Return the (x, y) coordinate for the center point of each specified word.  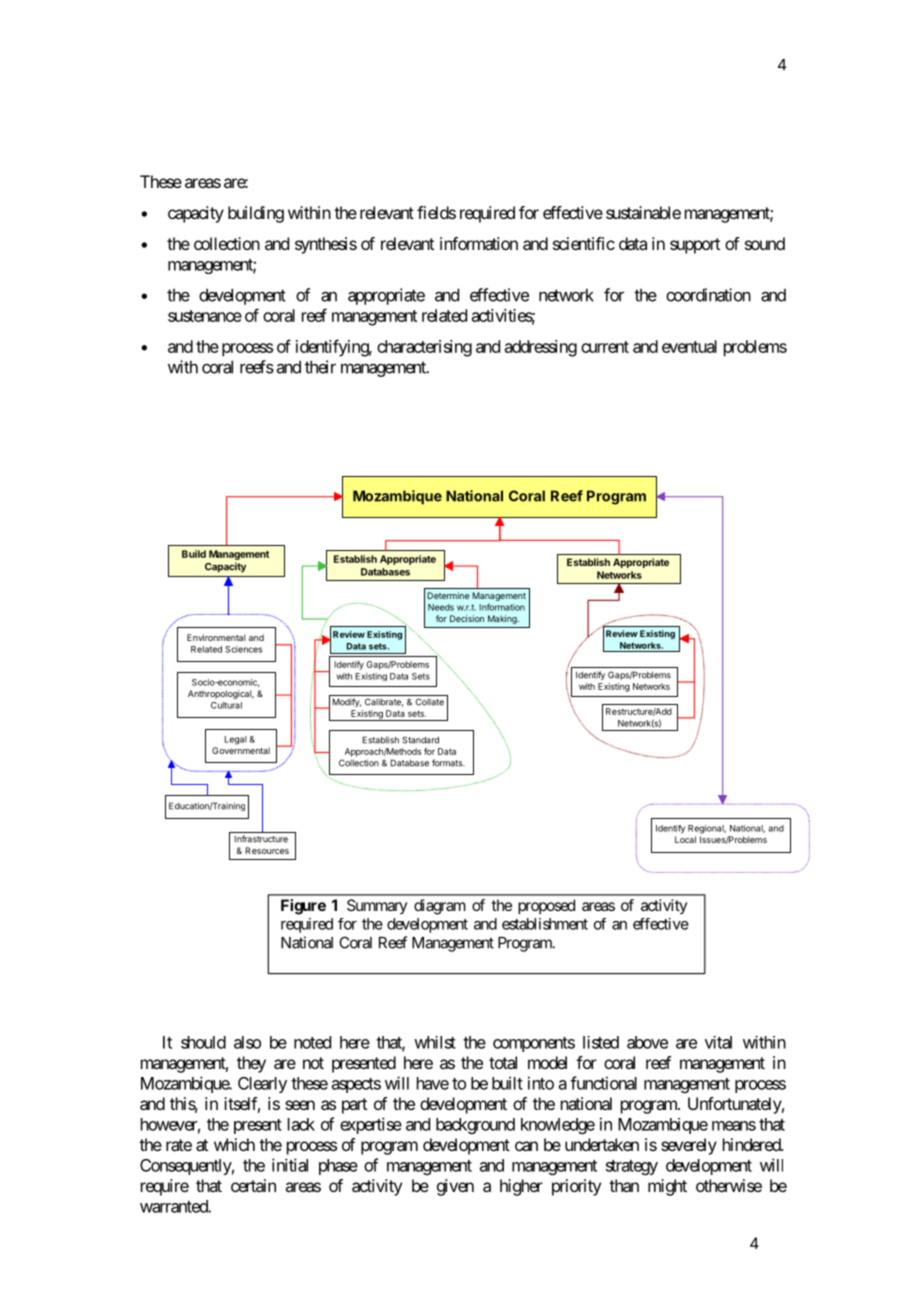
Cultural (226, 705)
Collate (430, 702)
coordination (708, 295)
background (475, 1126)
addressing (541, 348)
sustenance (205, 316)
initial (290, 1165)
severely (689, 1146)
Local (685, 839)
